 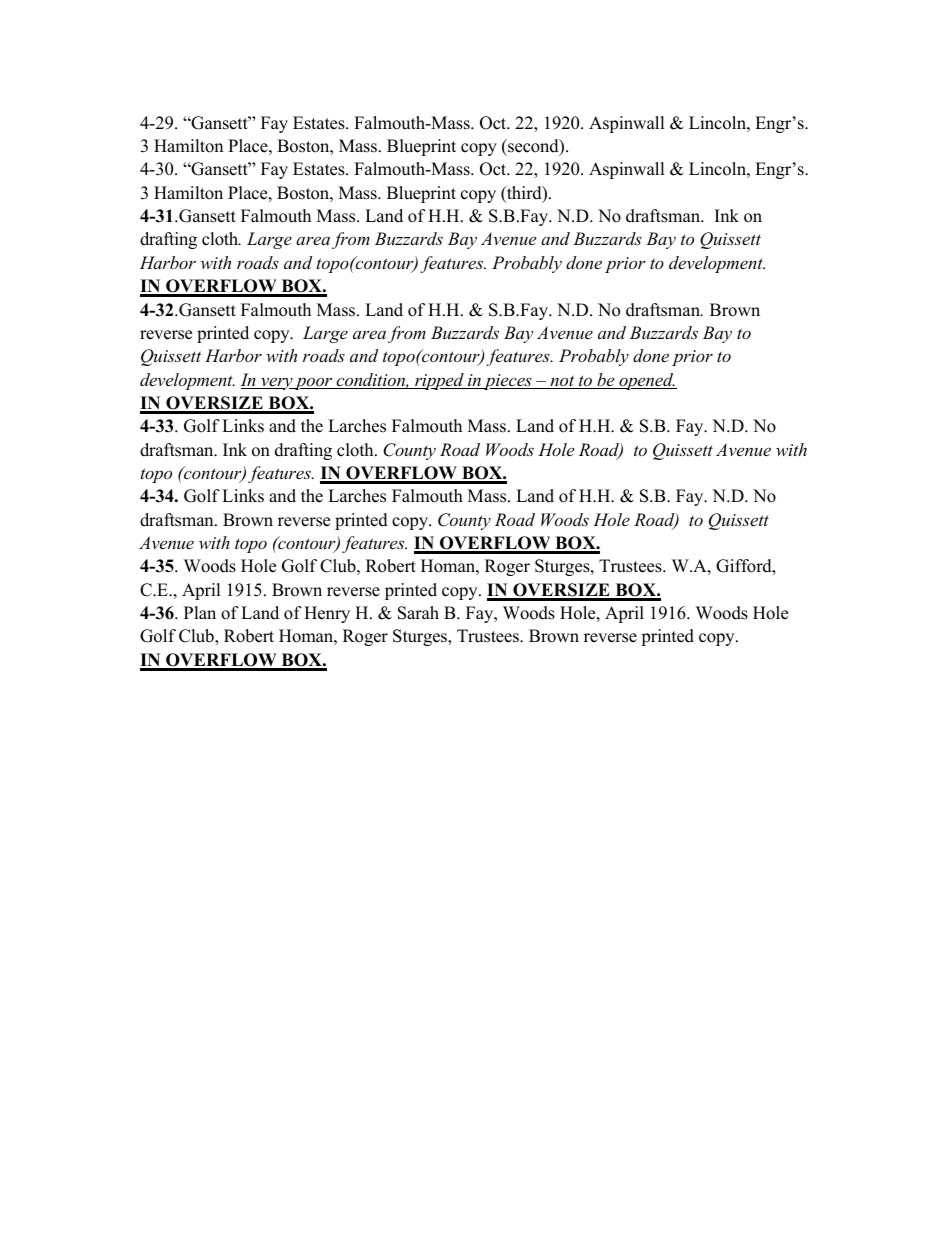 What do you see at coordinates (327, 614) in the screenshot?
I see `Henry` at bounding box center [327, 614].
